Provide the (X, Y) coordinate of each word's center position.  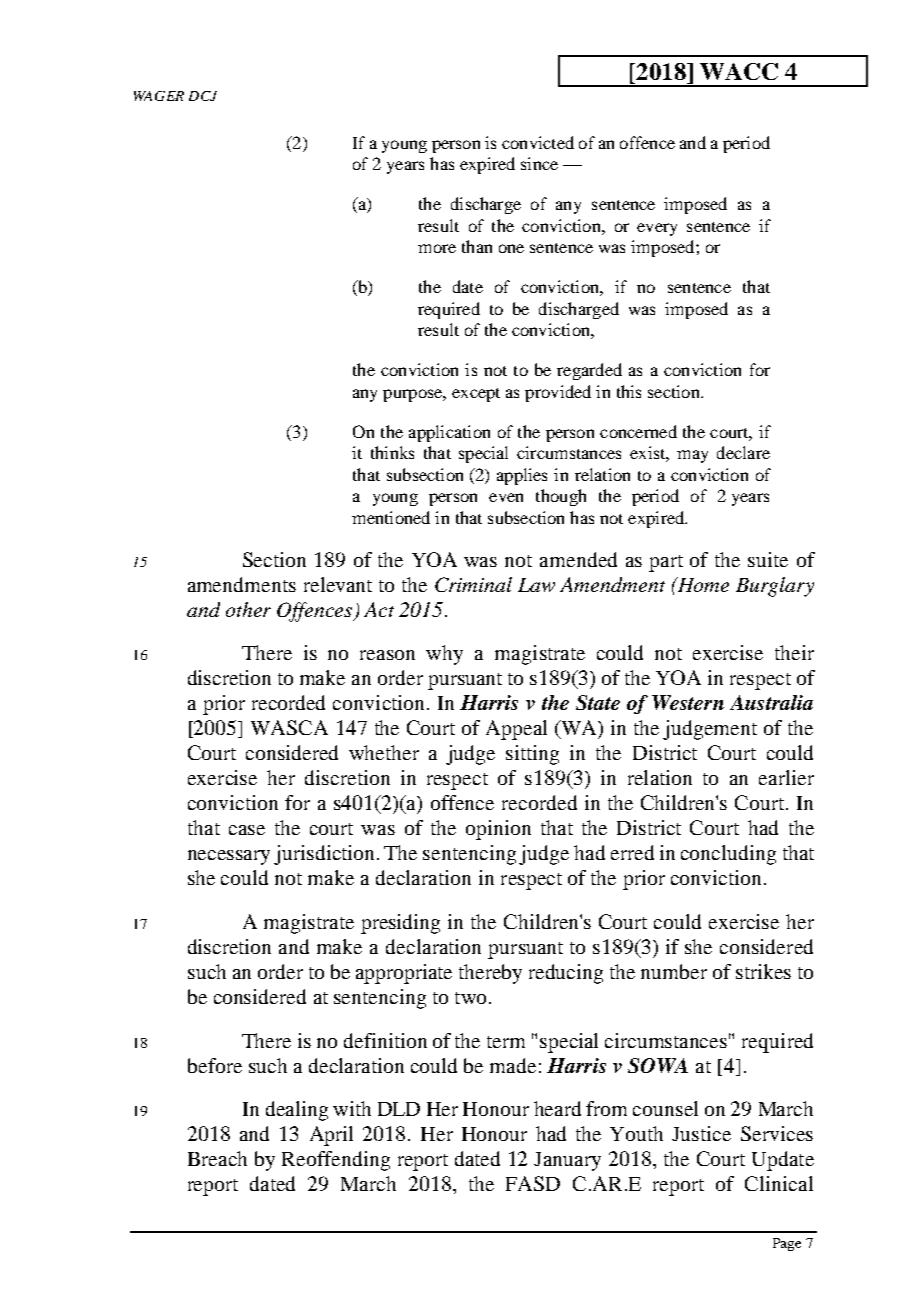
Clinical (779, 1183)
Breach (217, 1158)
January (567, 1161)
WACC (739, 71)
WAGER (159, 96)
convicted (538, 142)
